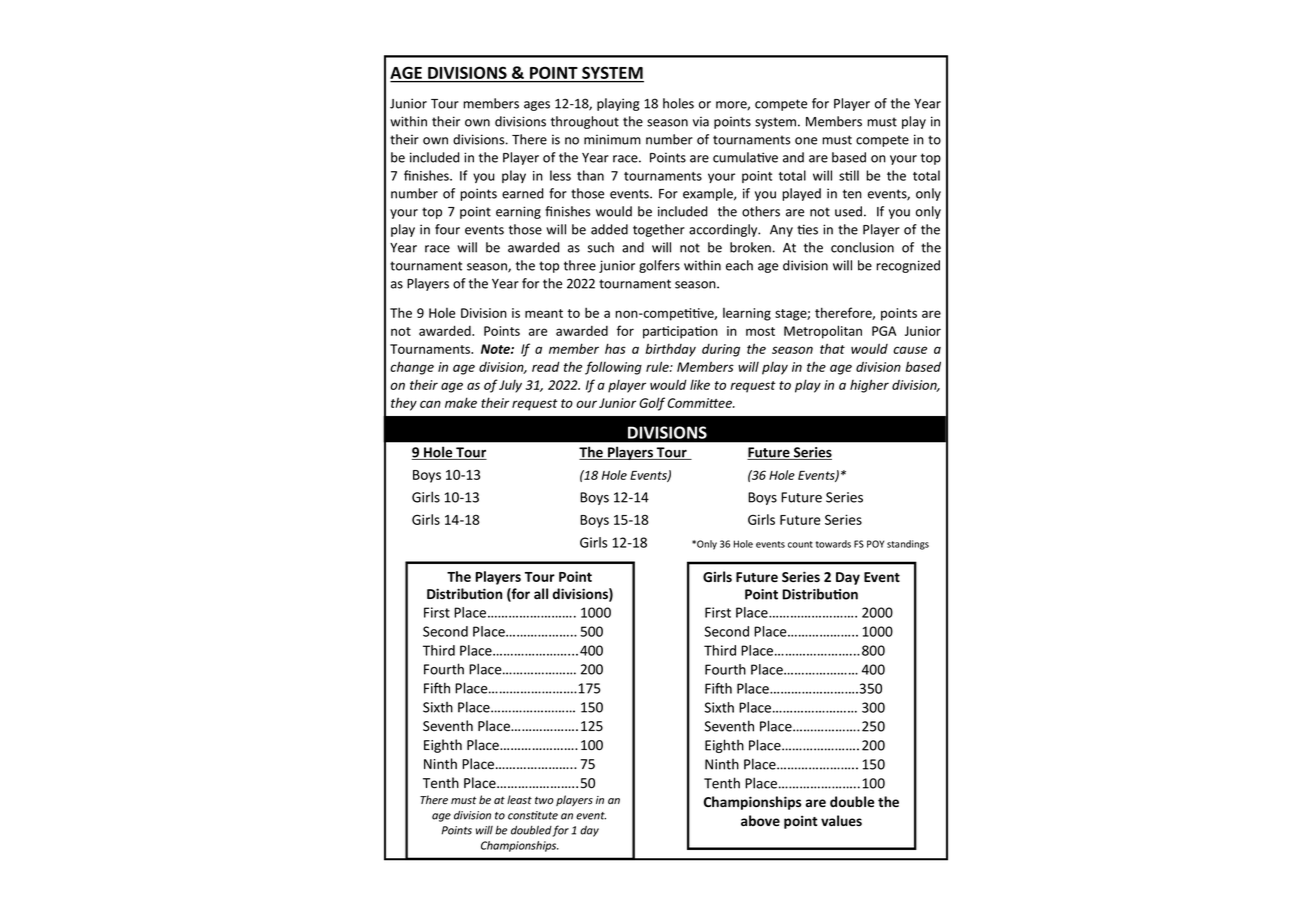 This screenshot has width=1308, height=924. I want to click on via, so click(701, 121).
